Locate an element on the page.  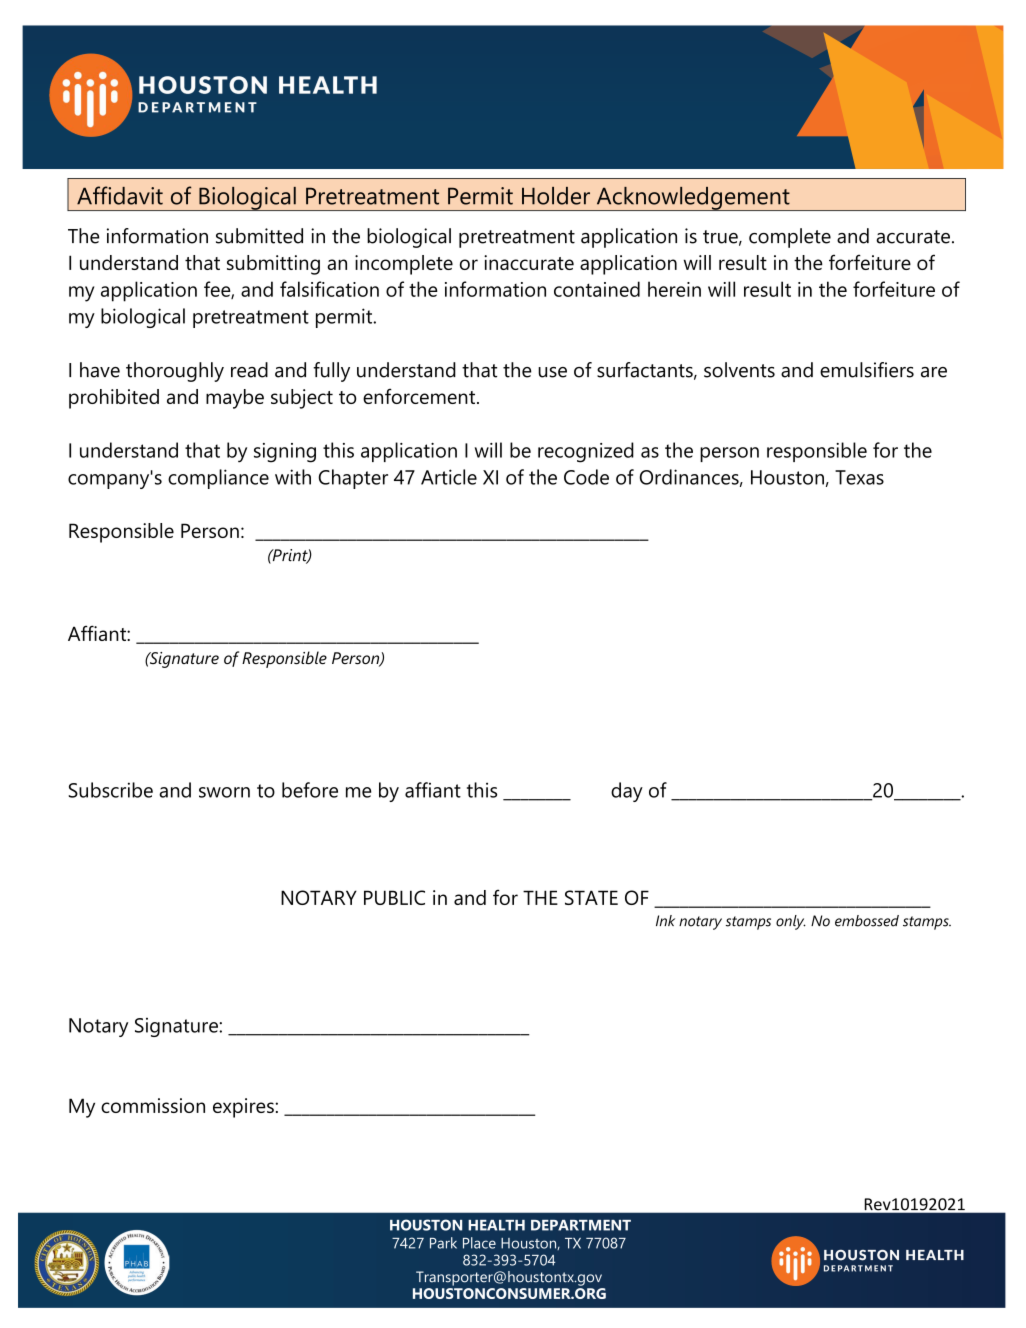
day is located at coordinates (627, 792).
